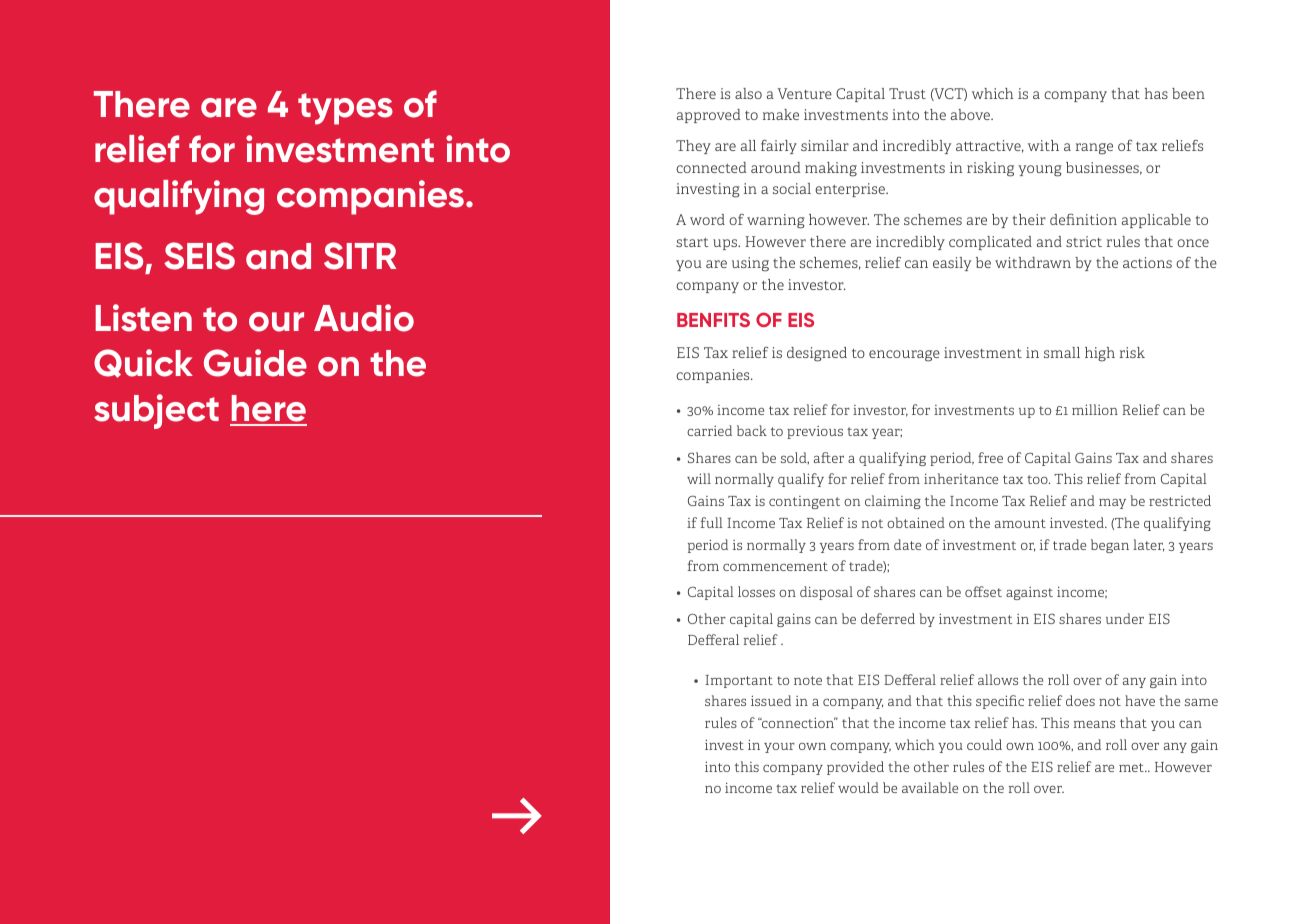 The width and height of the screenshot is (1308, 924). I want to click on approved, so click(709, 116).
